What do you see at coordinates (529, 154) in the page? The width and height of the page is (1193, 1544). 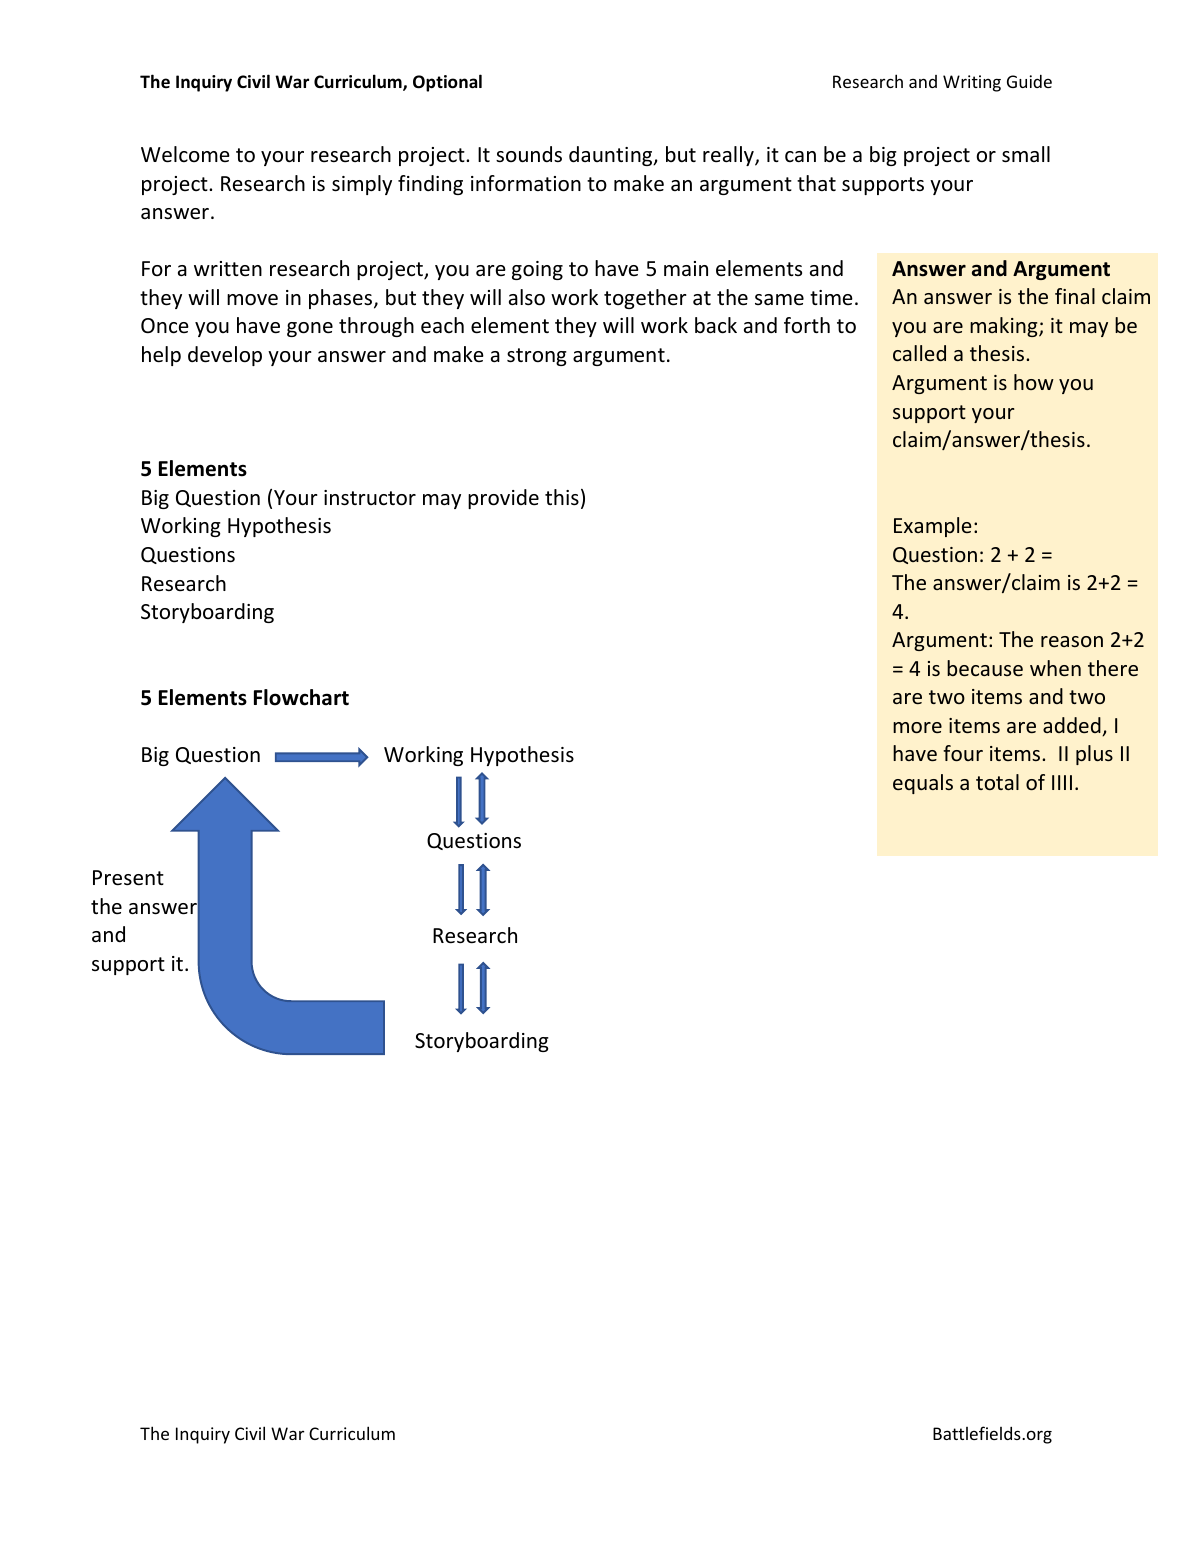 I see `sounds` at bounding box center [529, 154].
